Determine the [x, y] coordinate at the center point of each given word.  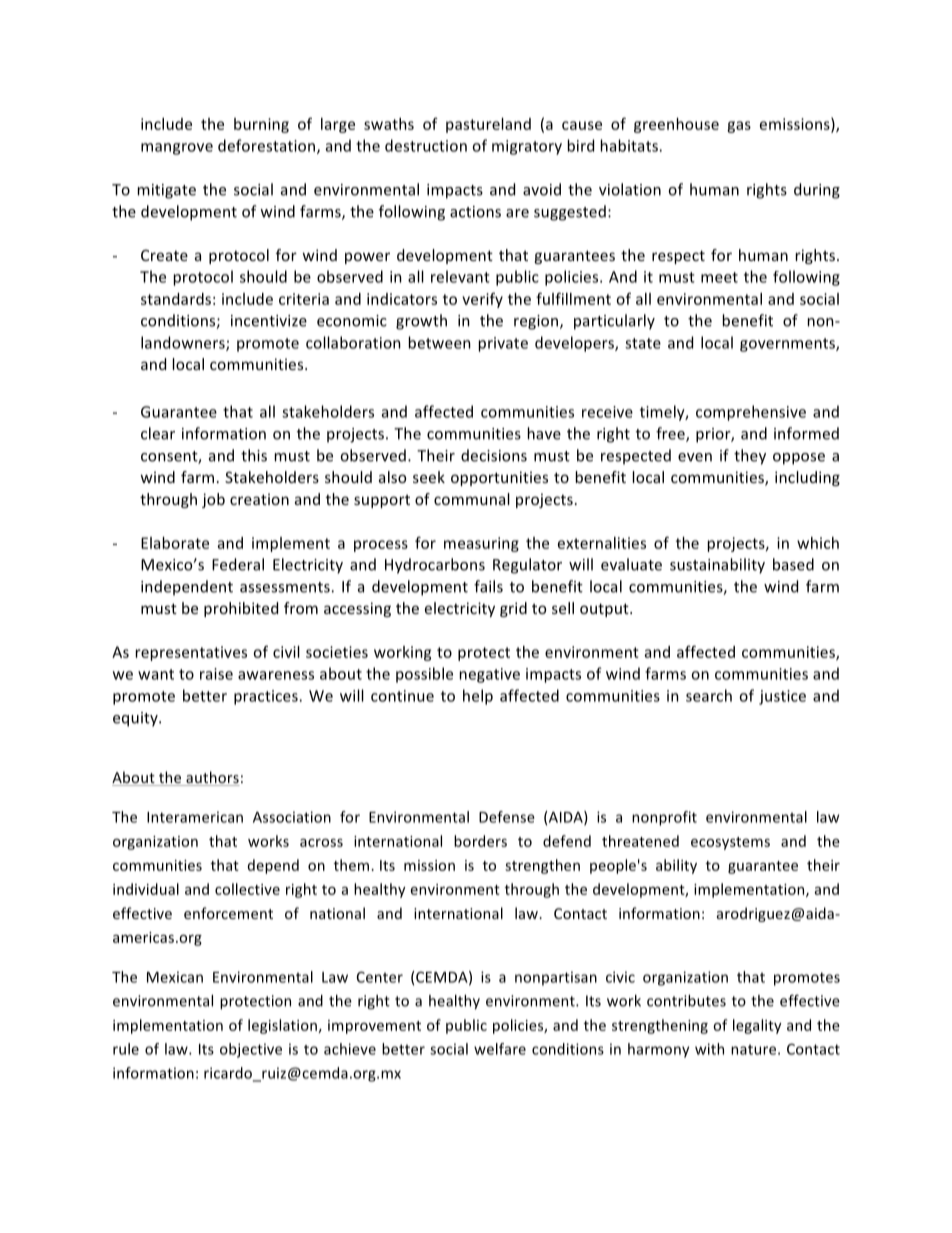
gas [739, 127]
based [793, 564]
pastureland [488, 125]
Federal [238, 564]
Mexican [175, 977]
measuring [481, 544]
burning [261, 125]
